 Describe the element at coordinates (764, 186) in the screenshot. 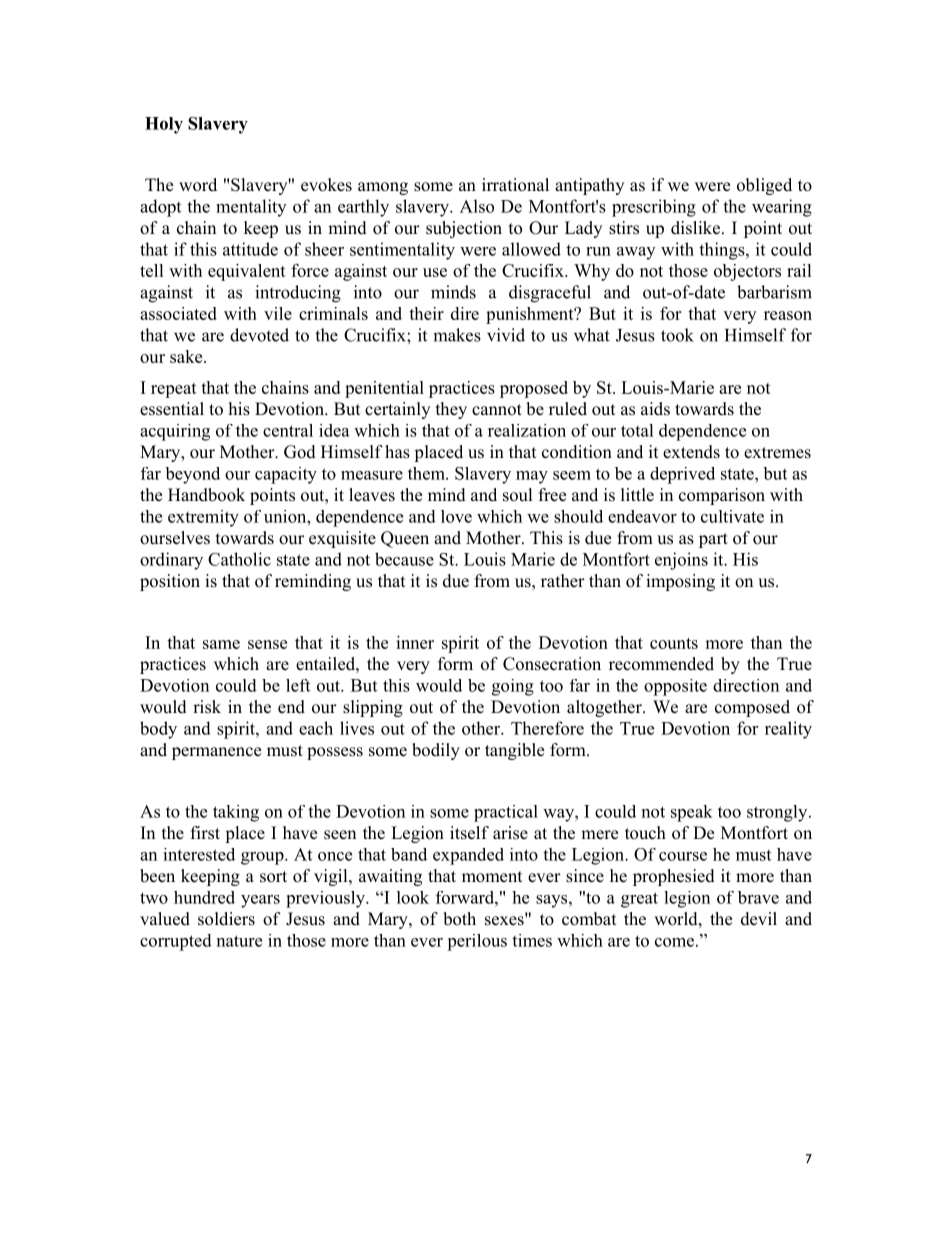

I see `obliged` at that location.
